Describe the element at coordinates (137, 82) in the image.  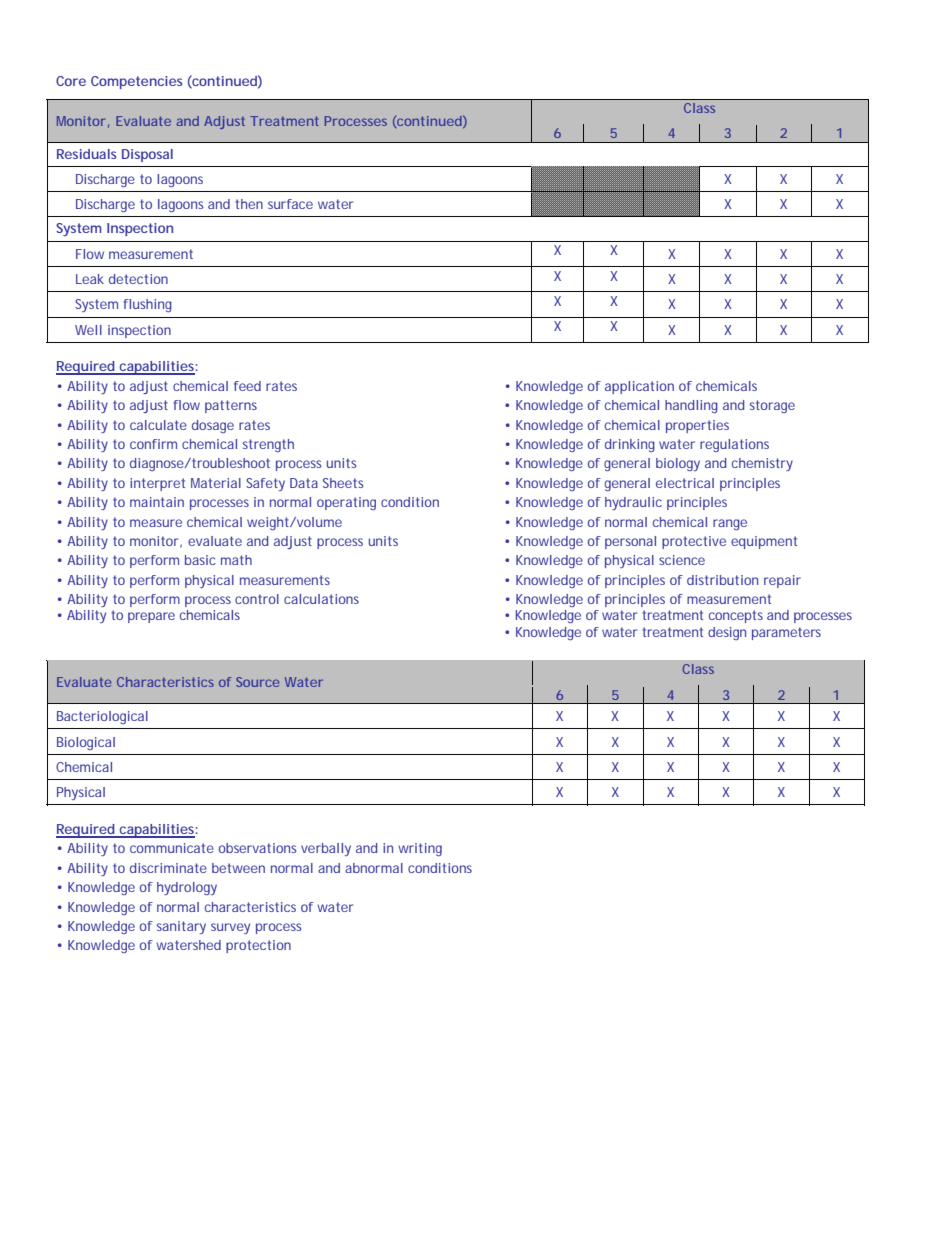
I see `Competencies` at that location.
